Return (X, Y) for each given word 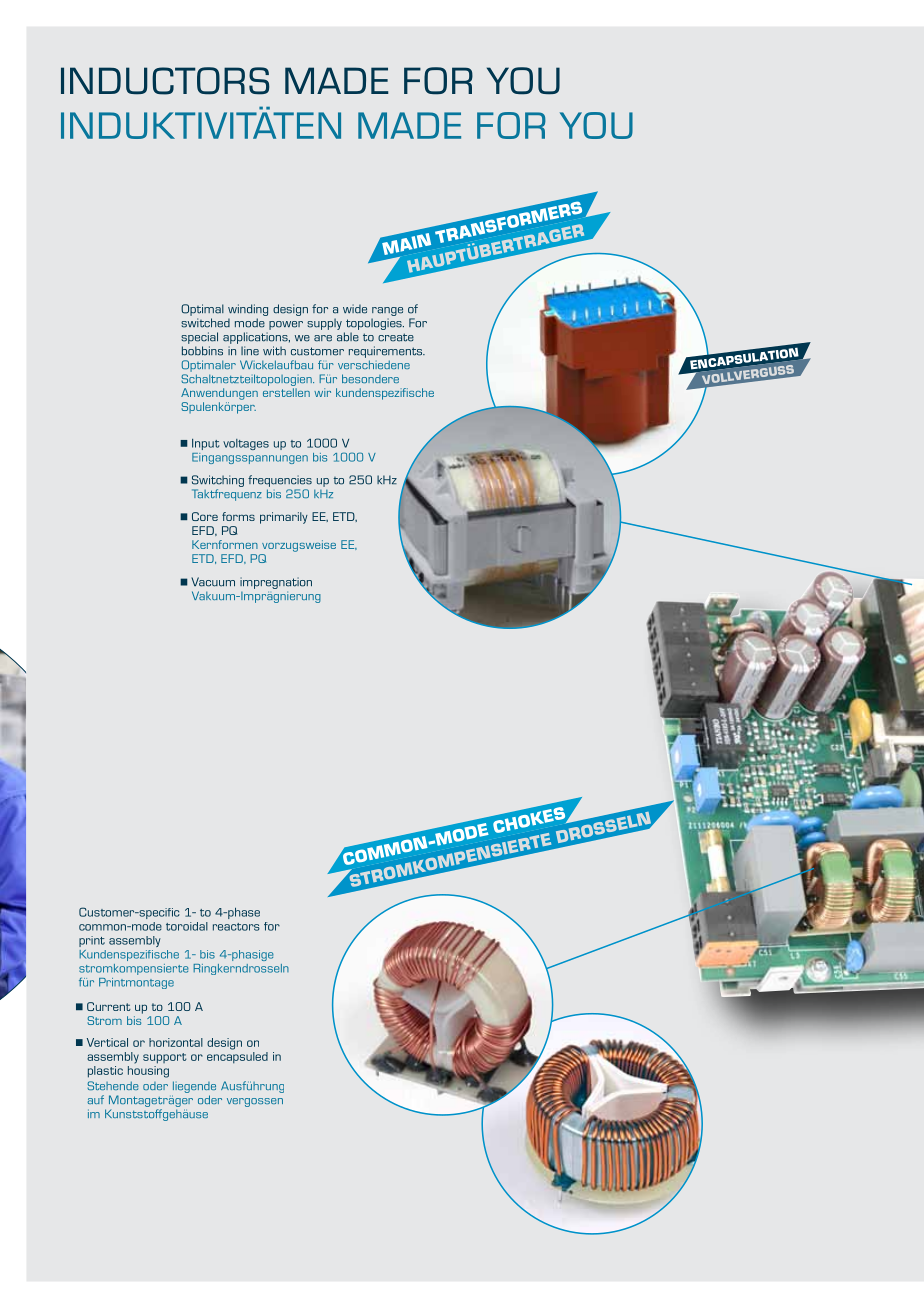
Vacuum (213, 582)
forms (238, 516)
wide (355, 309)
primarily (284, 518)
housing (148, 1072)
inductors (165, 81)
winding (248, 310)
